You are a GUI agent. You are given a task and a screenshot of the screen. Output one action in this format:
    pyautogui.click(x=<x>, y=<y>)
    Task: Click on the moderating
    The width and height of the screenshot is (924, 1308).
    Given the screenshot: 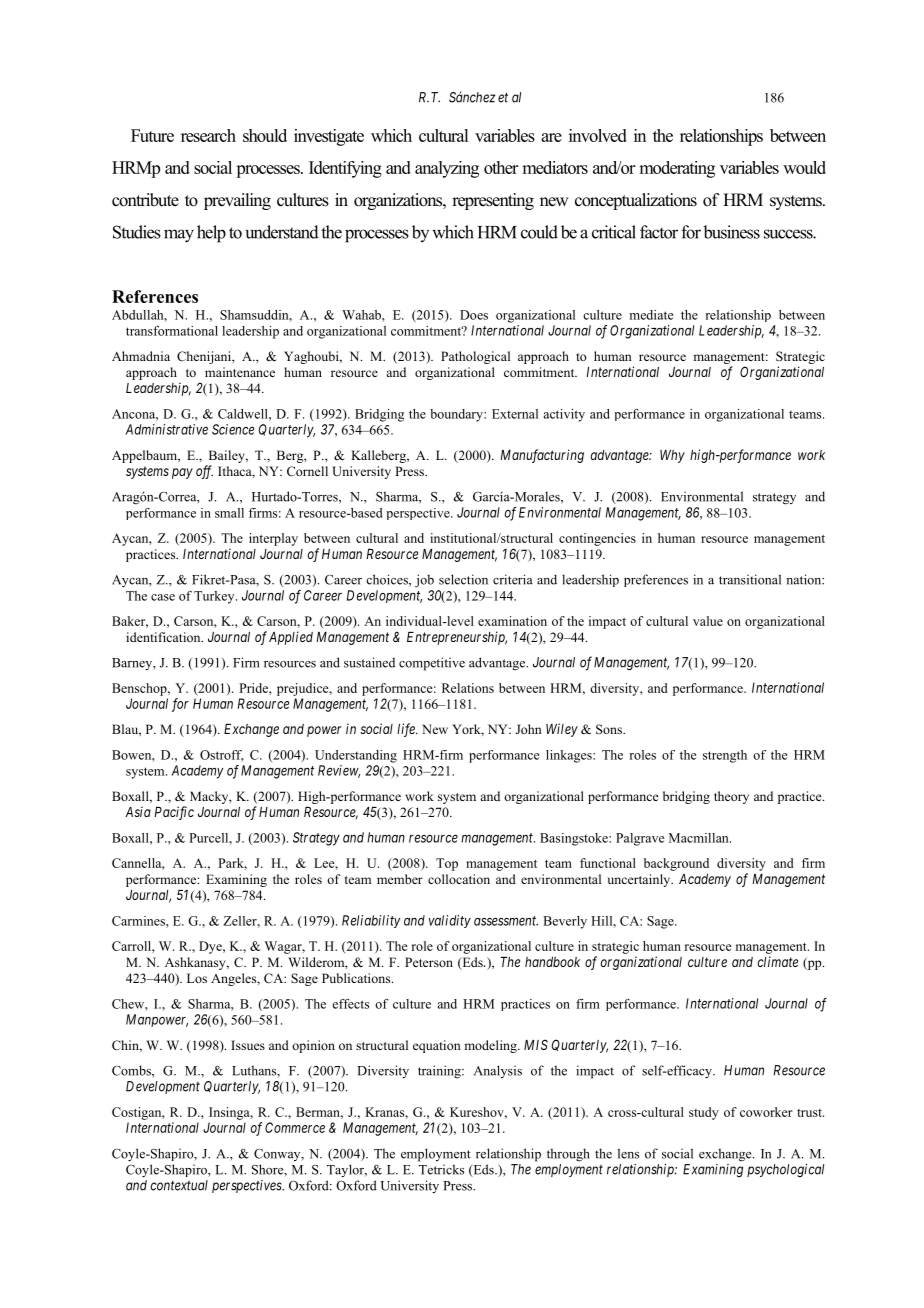 What is the action you would take?
    pyautogui.click(x=677, y=169)
